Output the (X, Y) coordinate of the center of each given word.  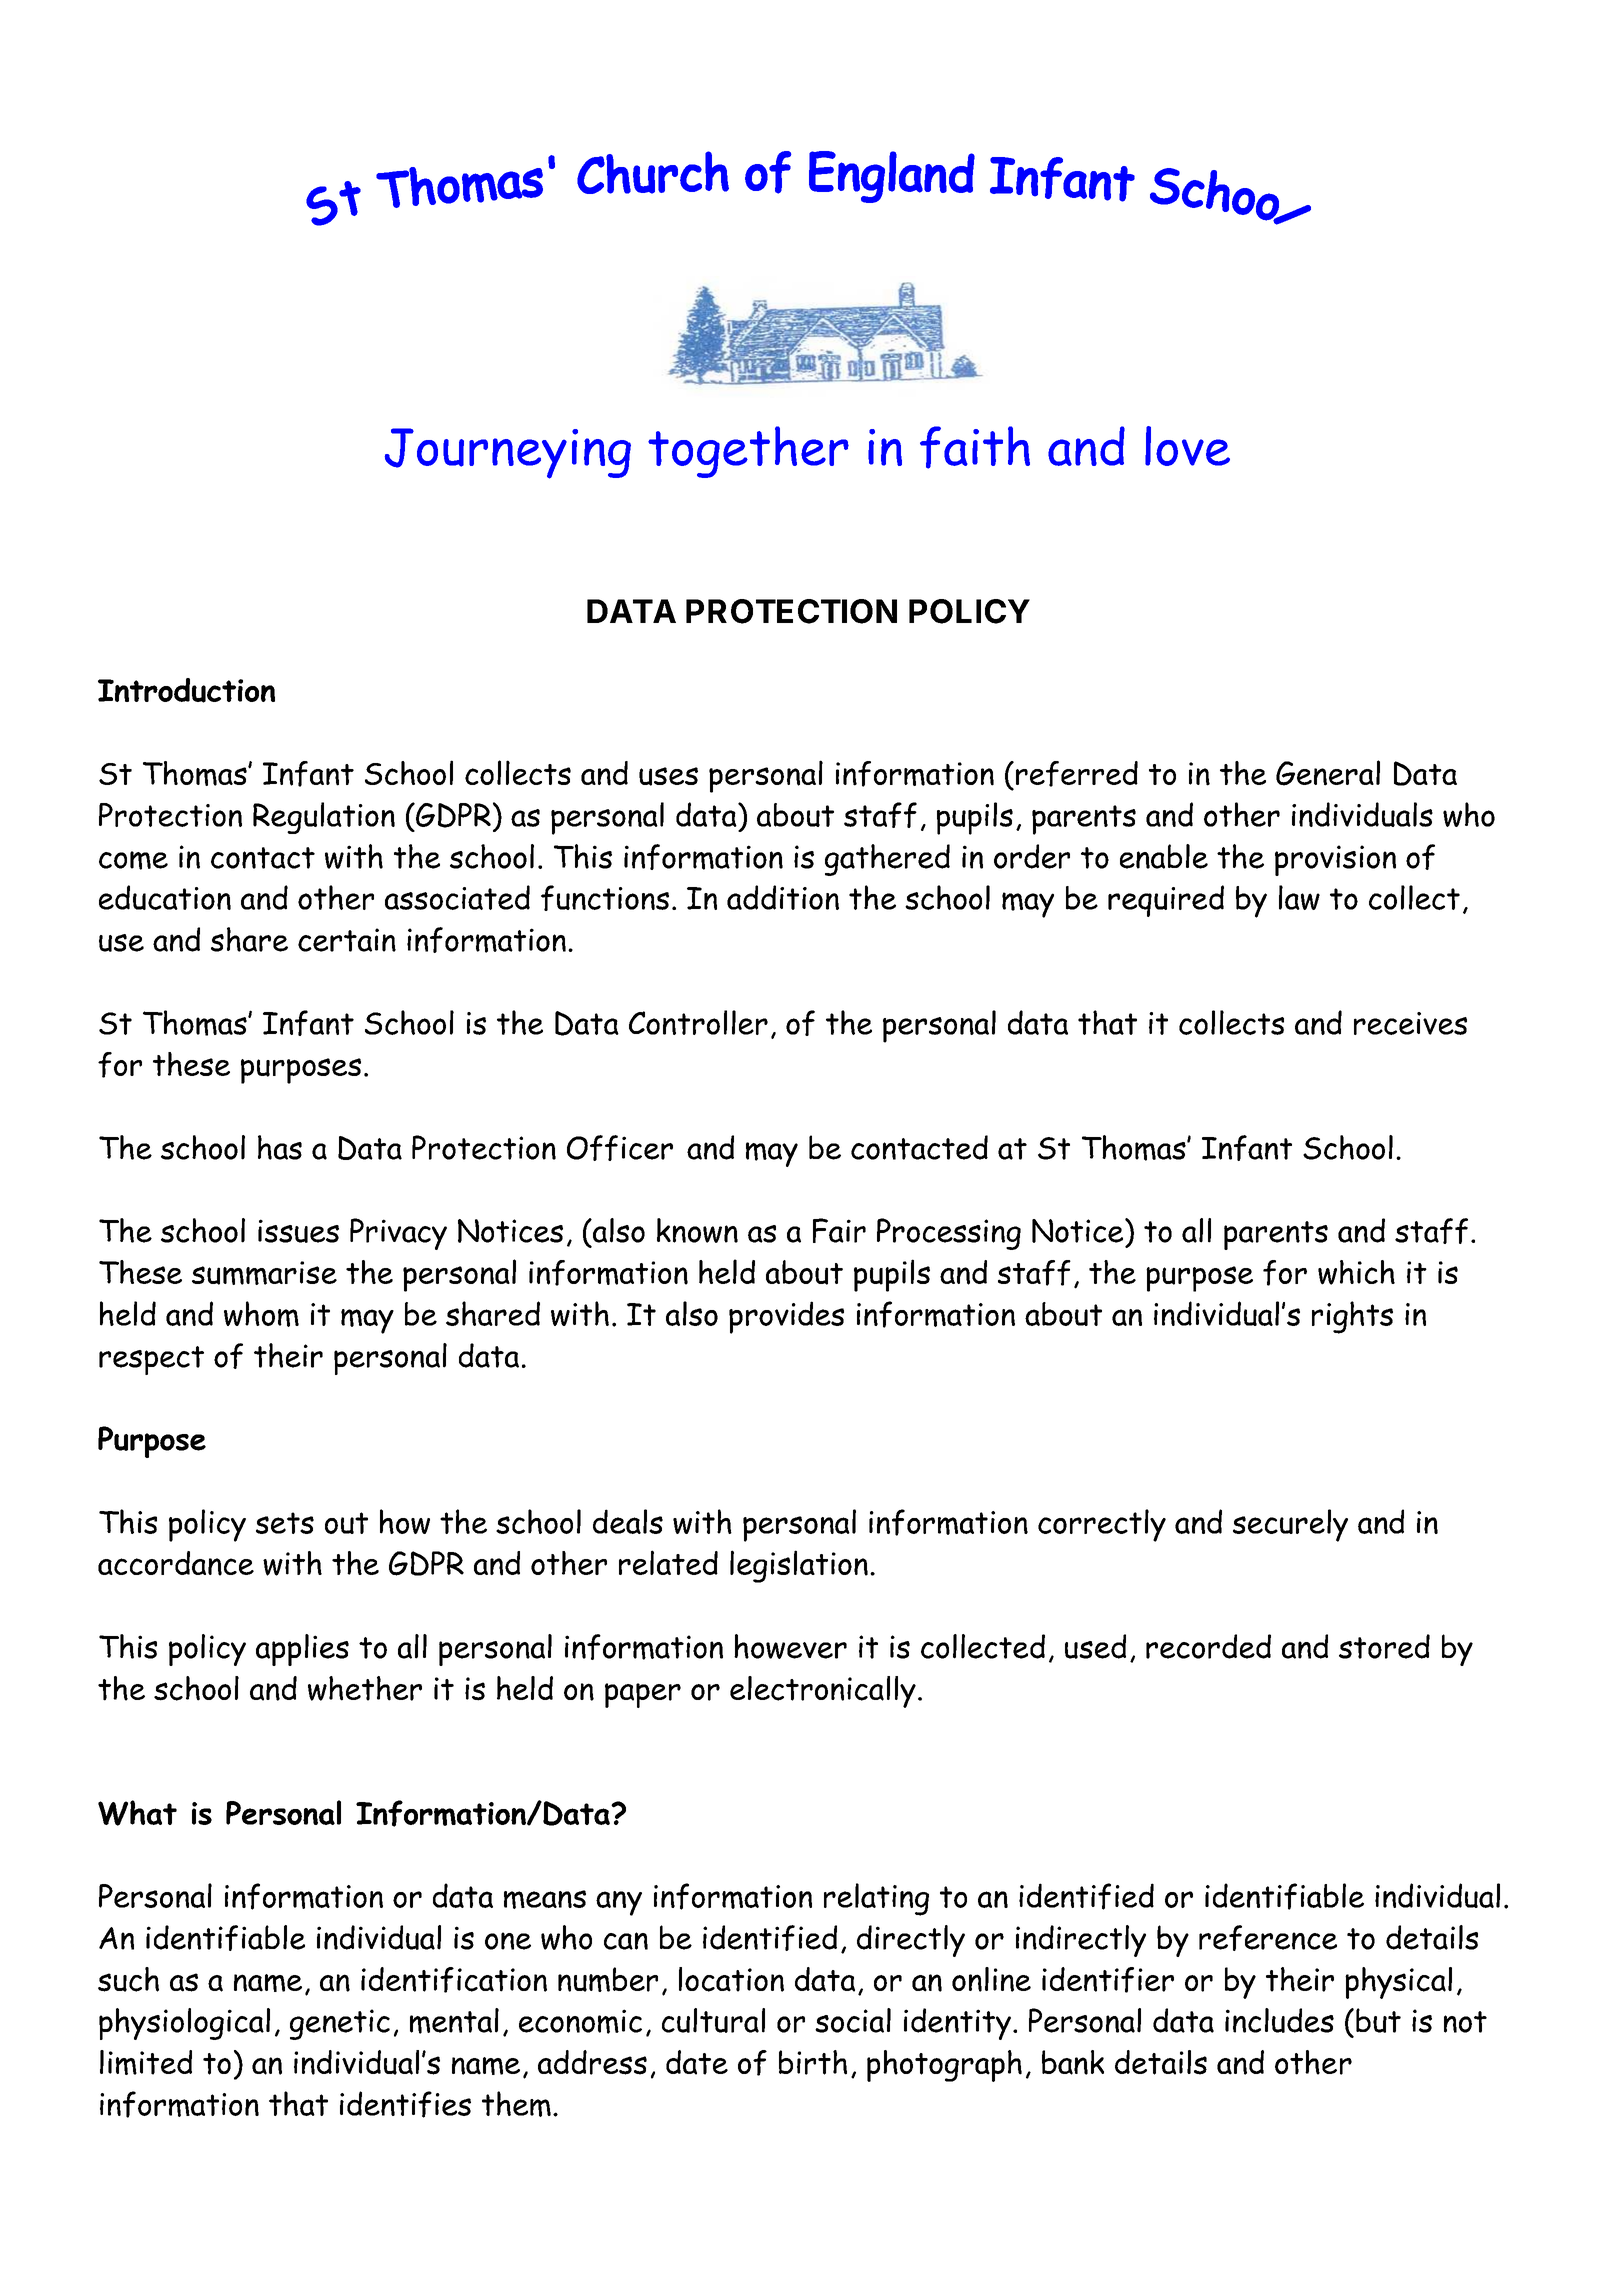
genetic (340, 2024)
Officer (620, 1148)
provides (786, 1317)
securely (1290, 1525)
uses (668, 776)
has (280, 1147)
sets (285, 1523)
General (1328, 773)
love (1187, 446)
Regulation (324, 818)
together (748, 452)
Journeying (508, 453)
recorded (1208, 1646)
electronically (823, 1692)
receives (1410, 1023)
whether (365, 1688)
